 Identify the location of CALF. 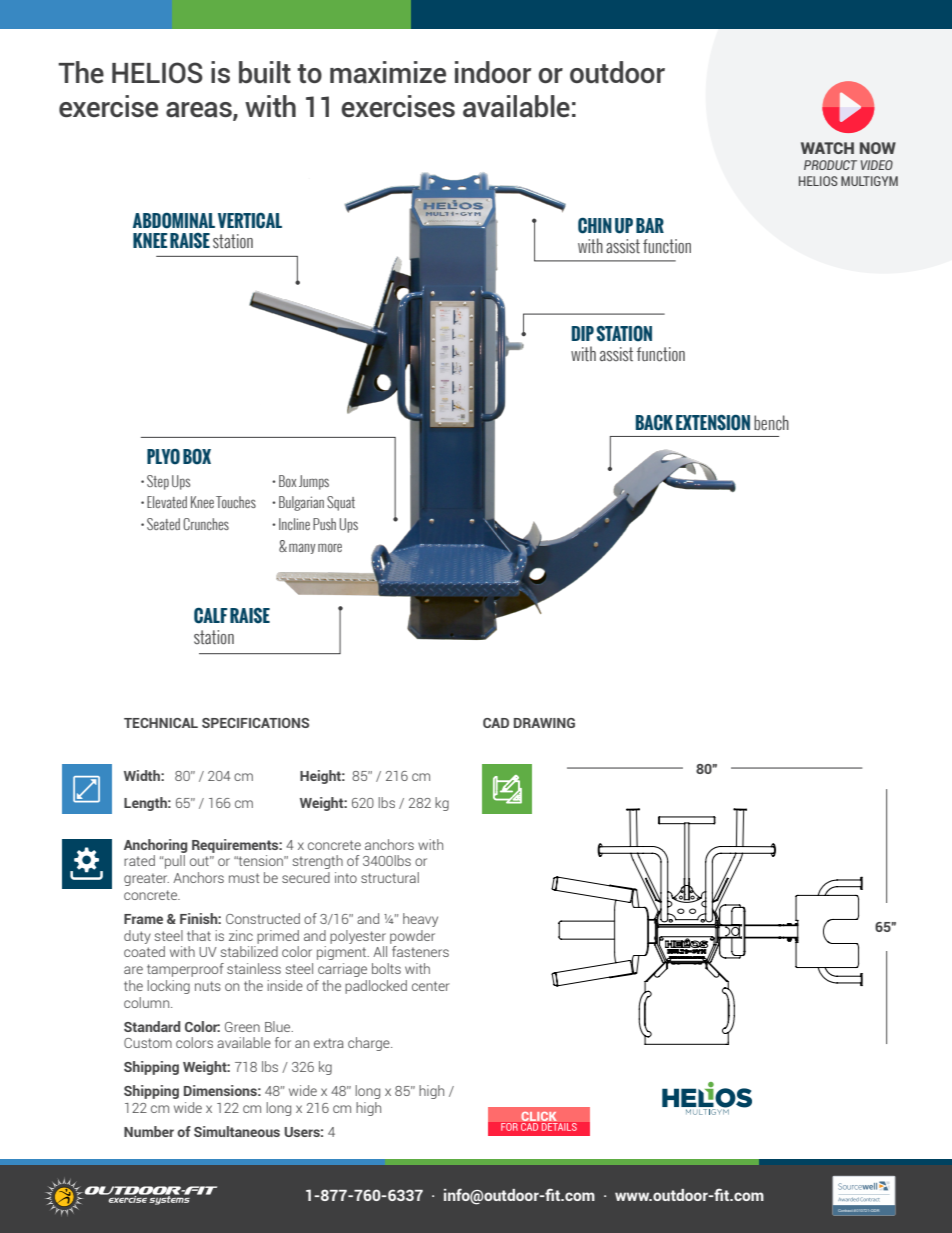
(211, 615).
